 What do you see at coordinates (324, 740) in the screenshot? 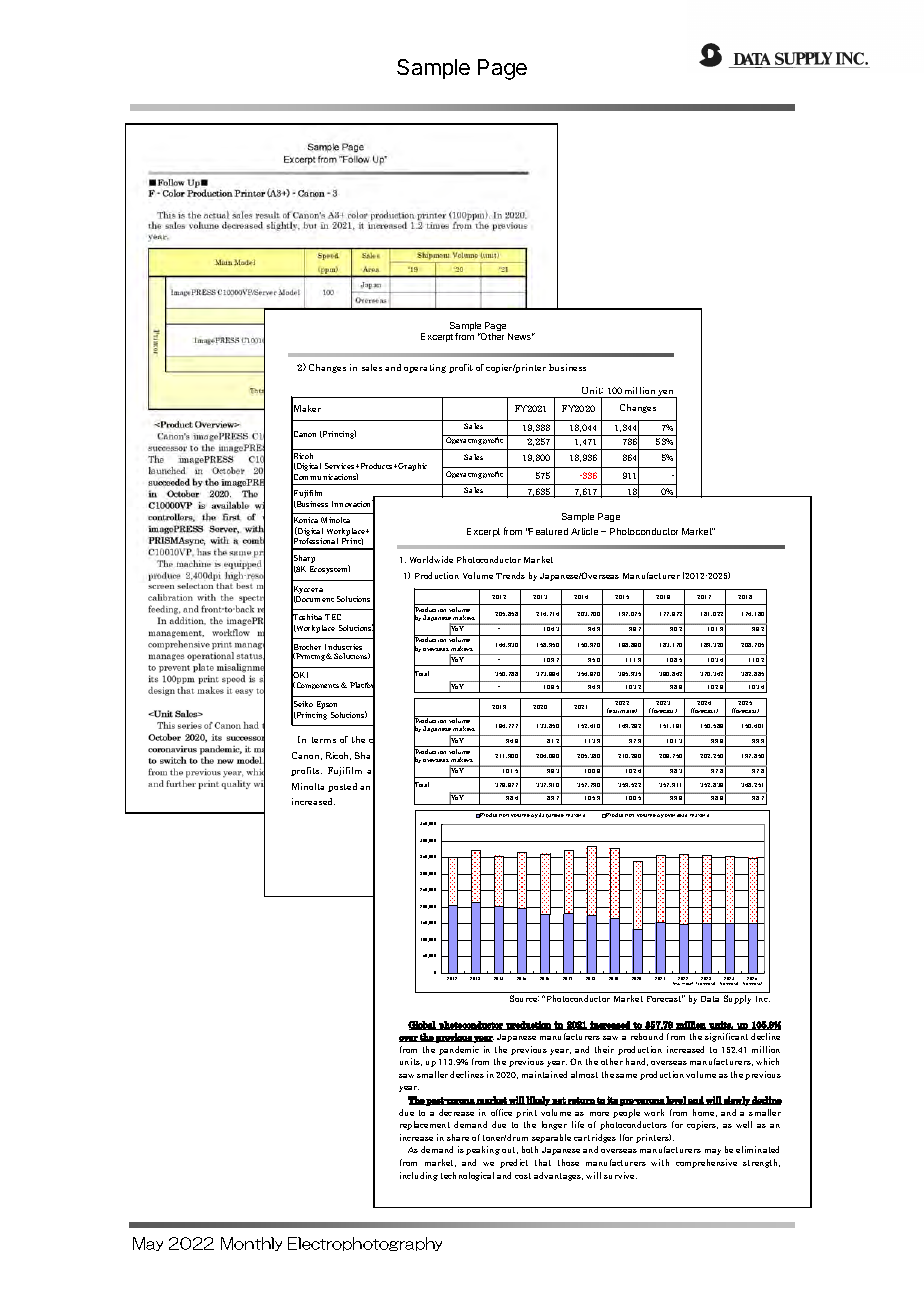
I see `terms` at bounding box center [324, 740].
